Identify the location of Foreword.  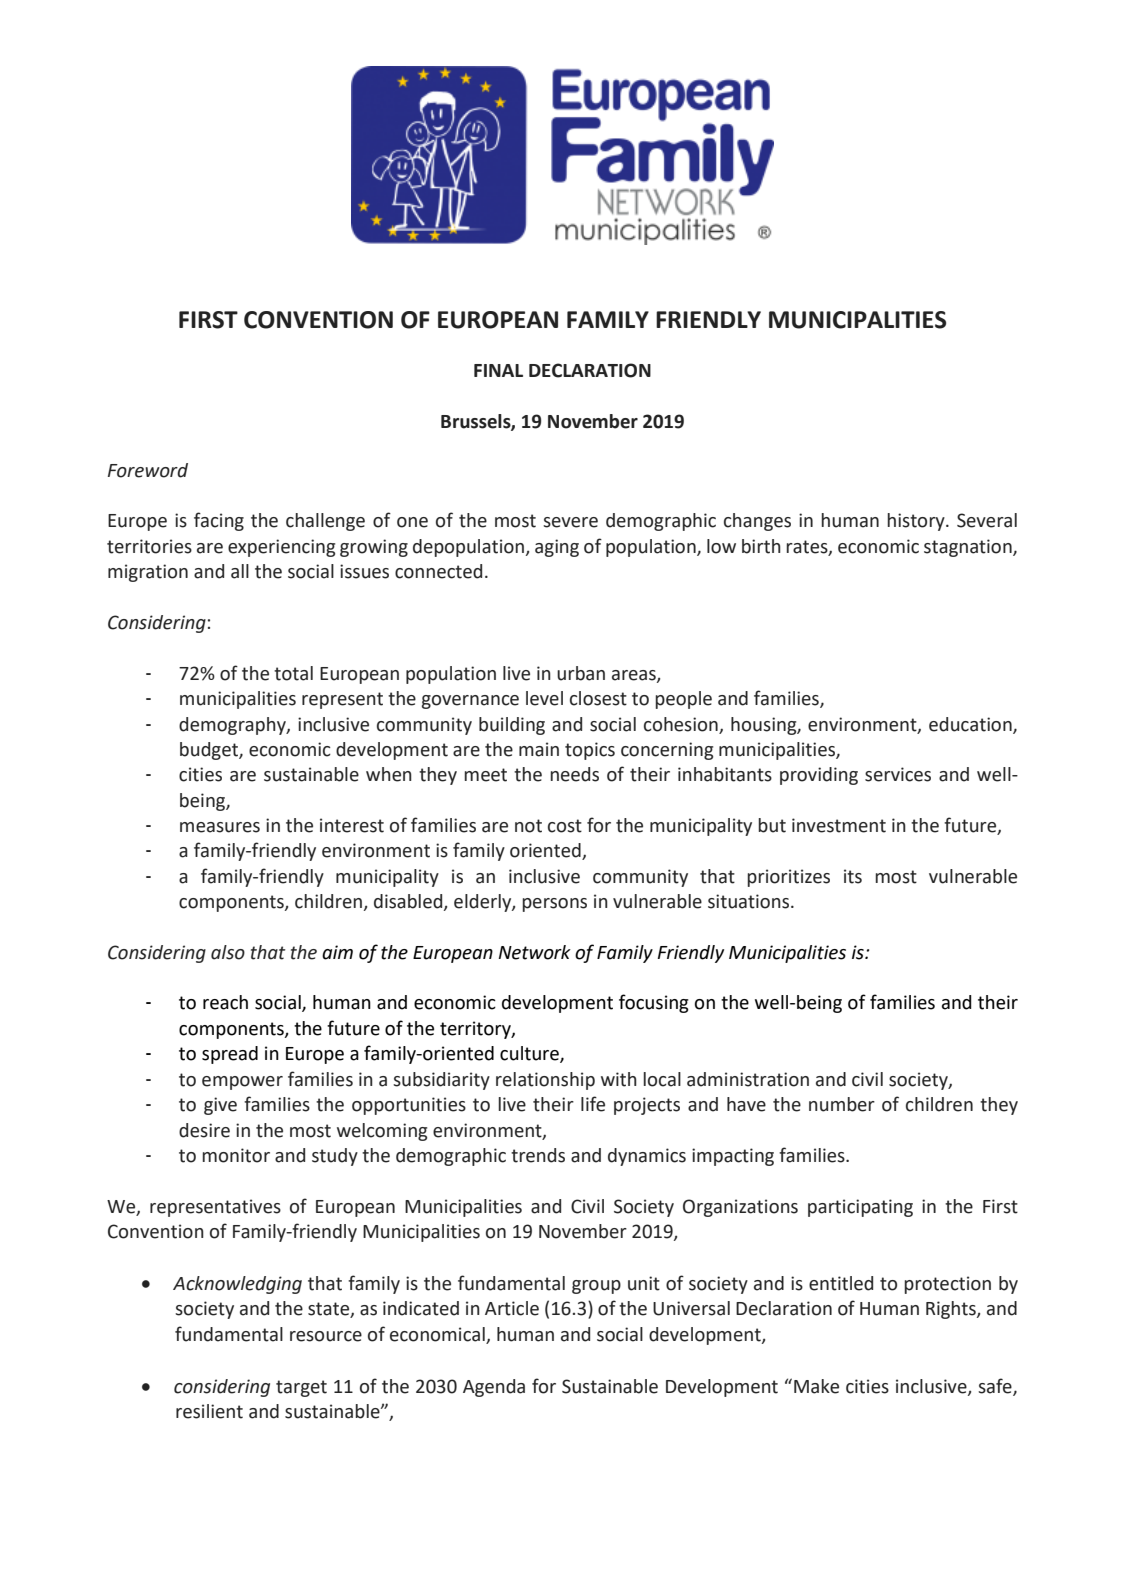
(148, 470).
